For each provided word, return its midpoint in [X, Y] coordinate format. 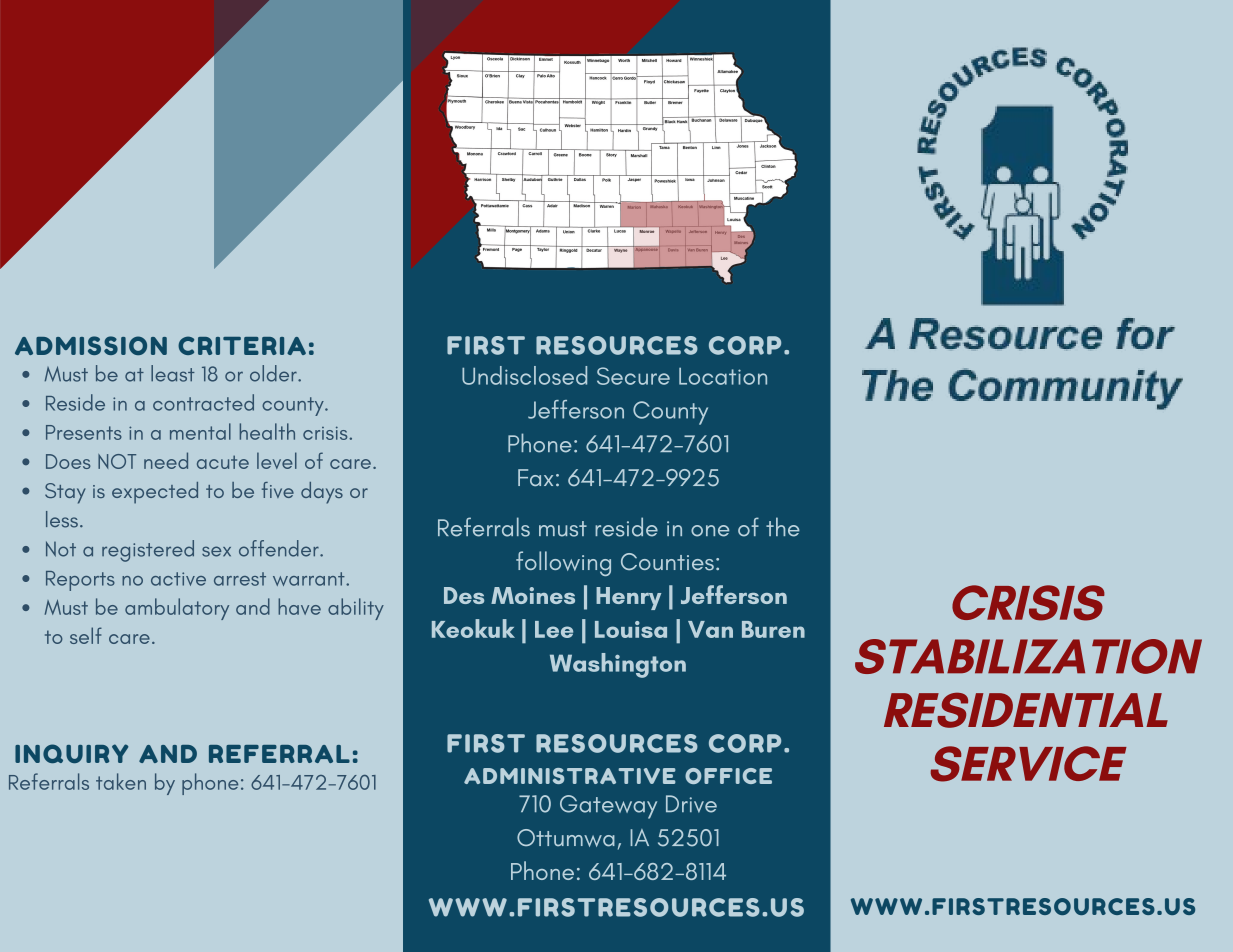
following [563, 563]
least [173, 373]
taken [121, 781]
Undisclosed [524, 375]
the [783, 527]
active [178, 579]
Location [723, 376]
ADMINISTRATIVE [570, 776]
